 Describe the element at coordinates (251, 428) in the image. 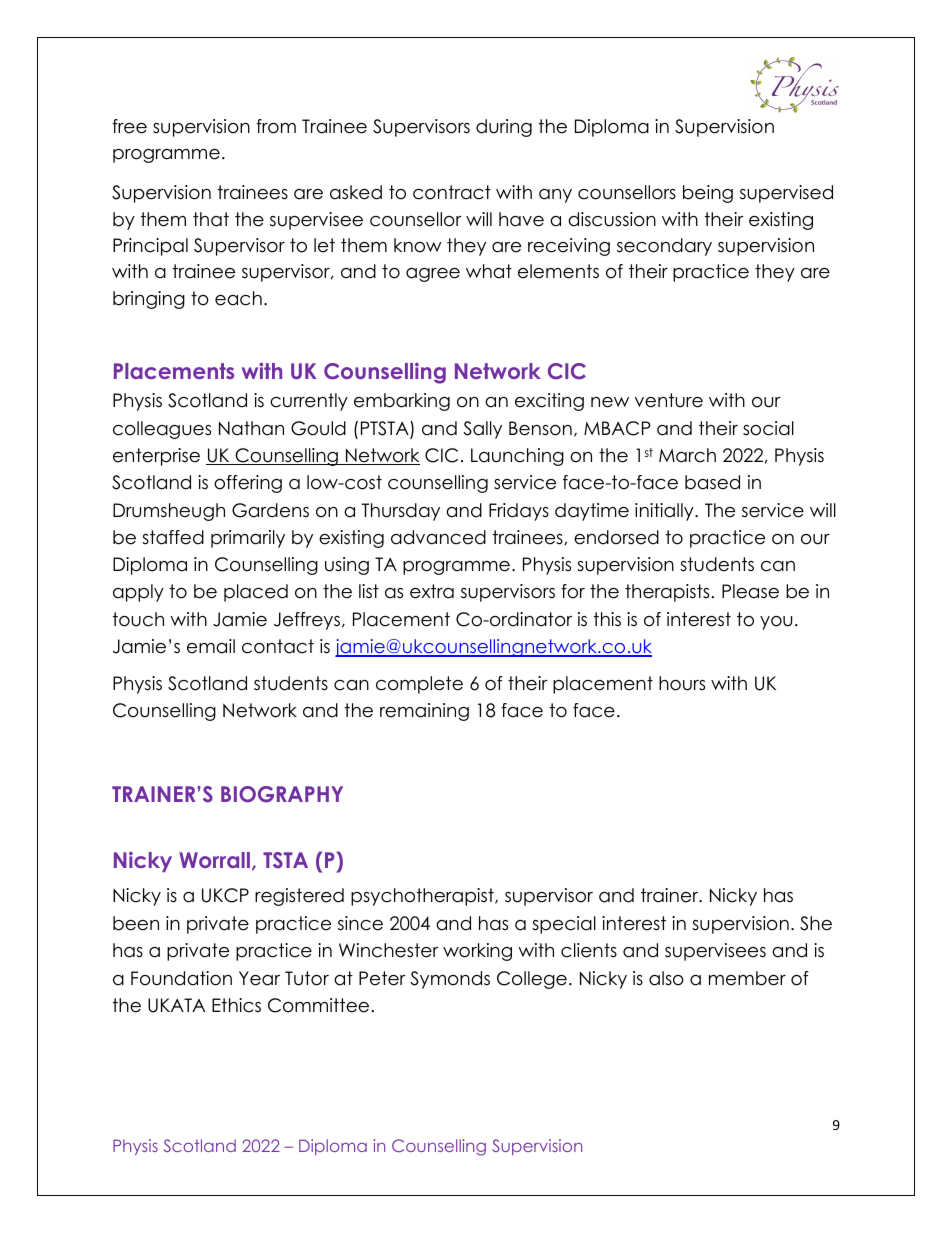

I see `Nathan` at that location.
